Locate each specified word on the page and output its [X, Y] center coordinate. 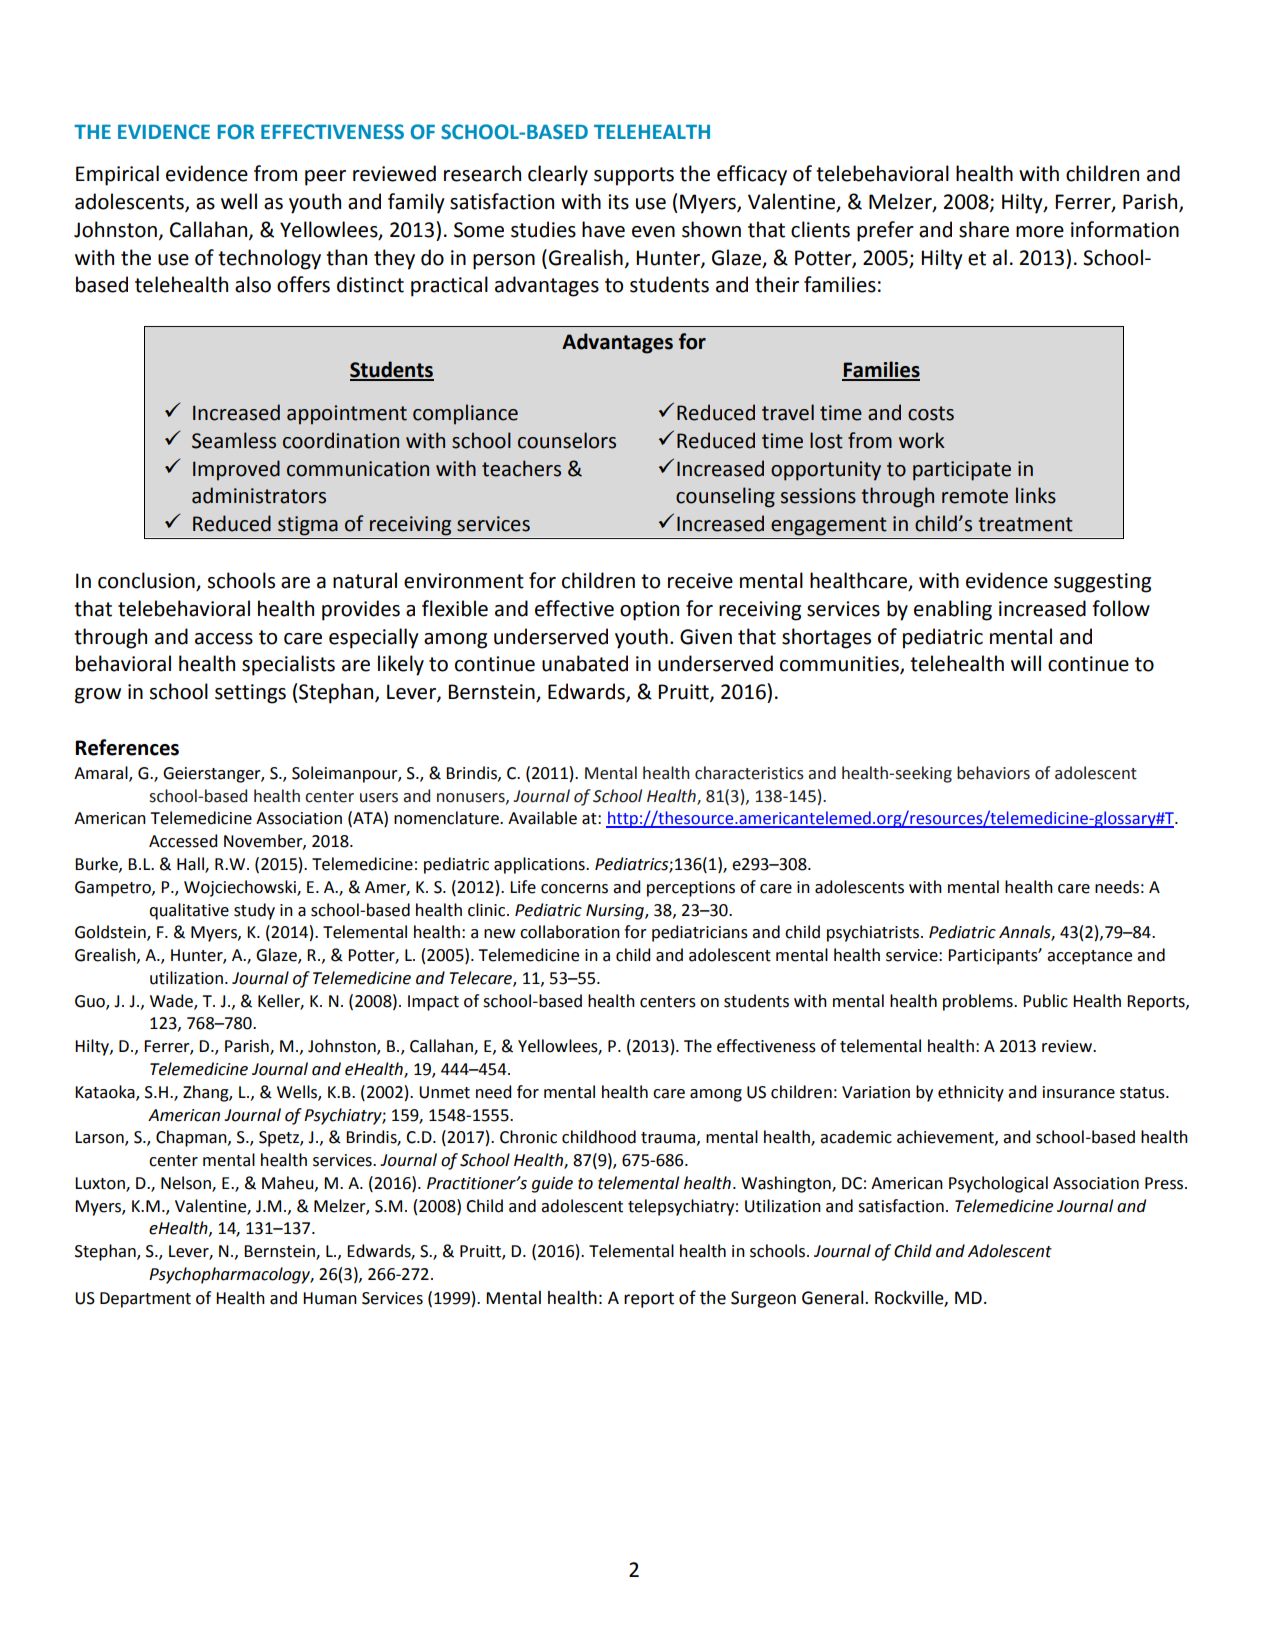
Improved [236, 470]
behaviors [993, 773]
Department [145, 1300]
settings [250, 694]
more [1040, 232]
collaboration [570, 932]
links [1036, 495]
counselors [567, 440]
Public [1045, 1001]
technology [269, 259]
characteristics [749, 773]
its [618, 202]
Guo [91, 1002]
